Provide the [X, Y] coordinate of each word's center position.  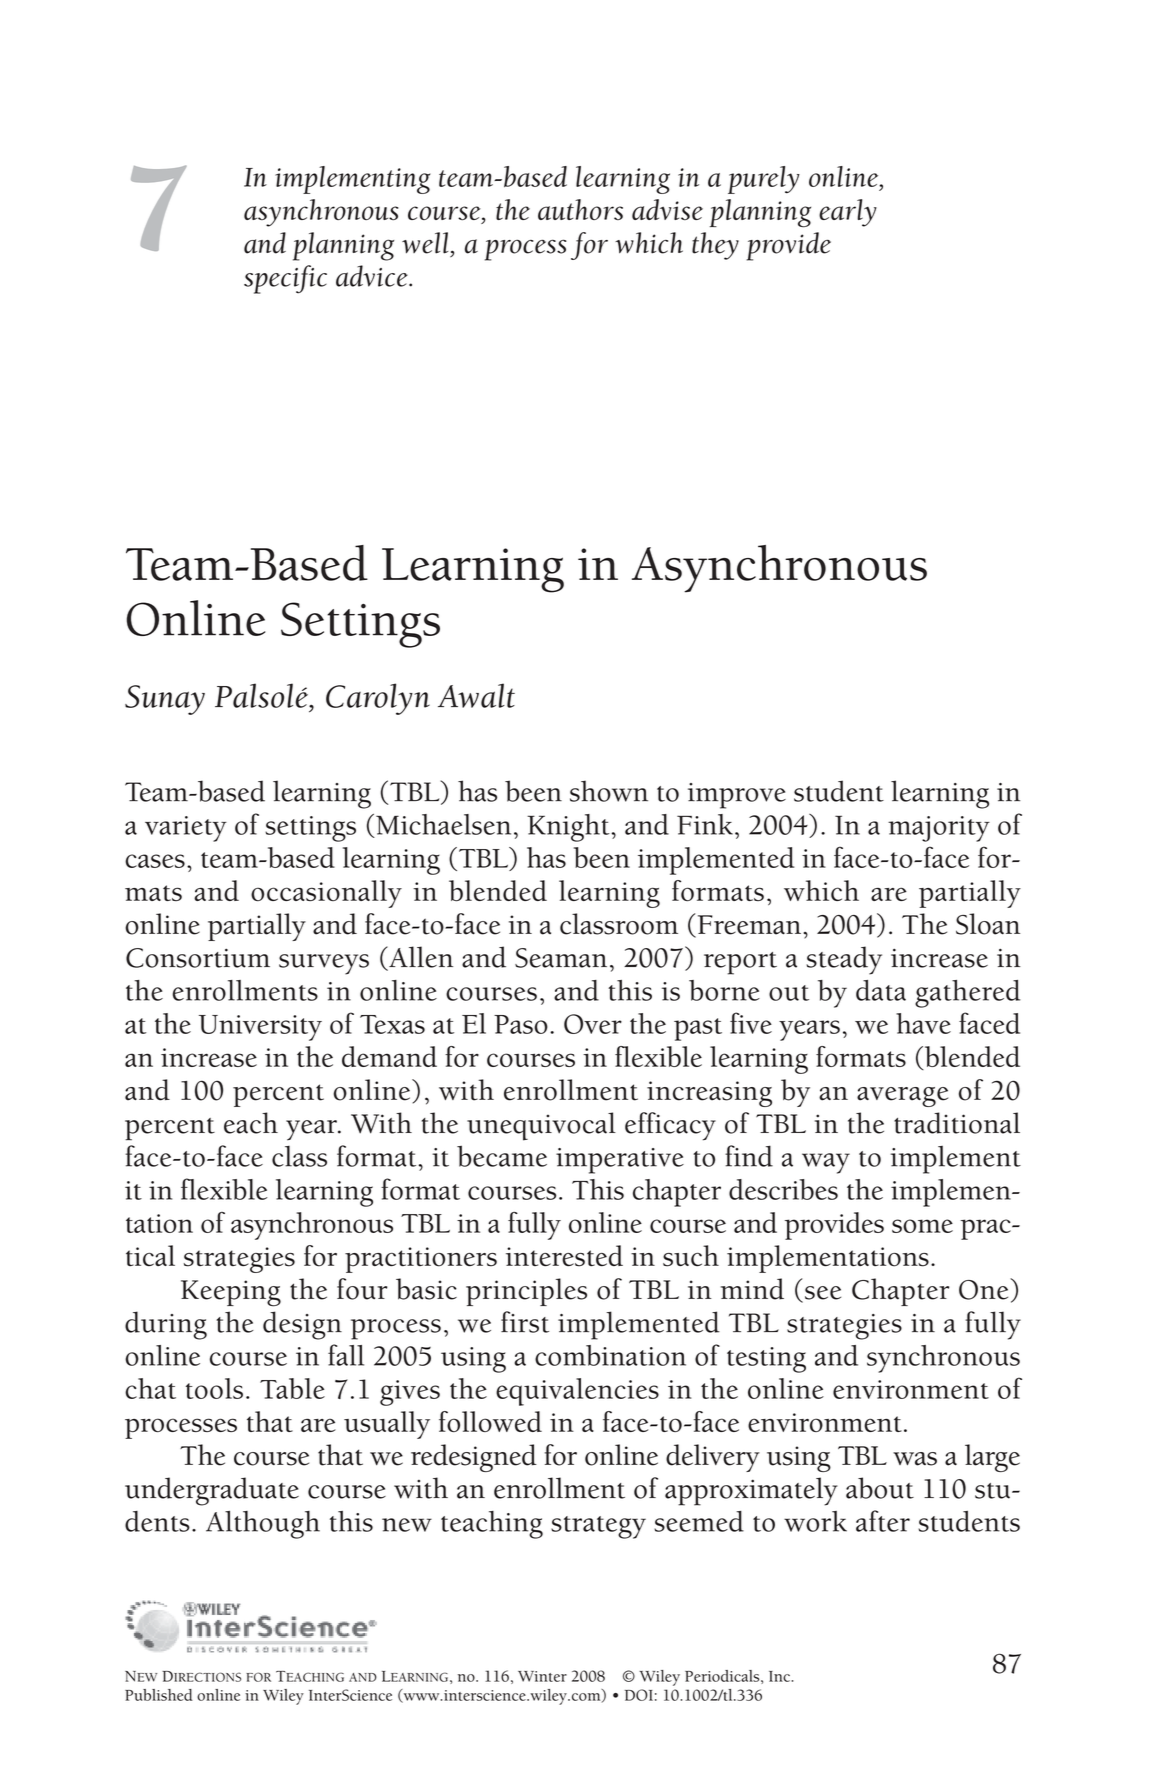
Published [159, 1695]
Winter [542, 1676]
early [848, 213]
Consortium [198, 958]
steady [844, 960]
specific [285, 279]
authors [580, 209]
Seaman [561, 958]
